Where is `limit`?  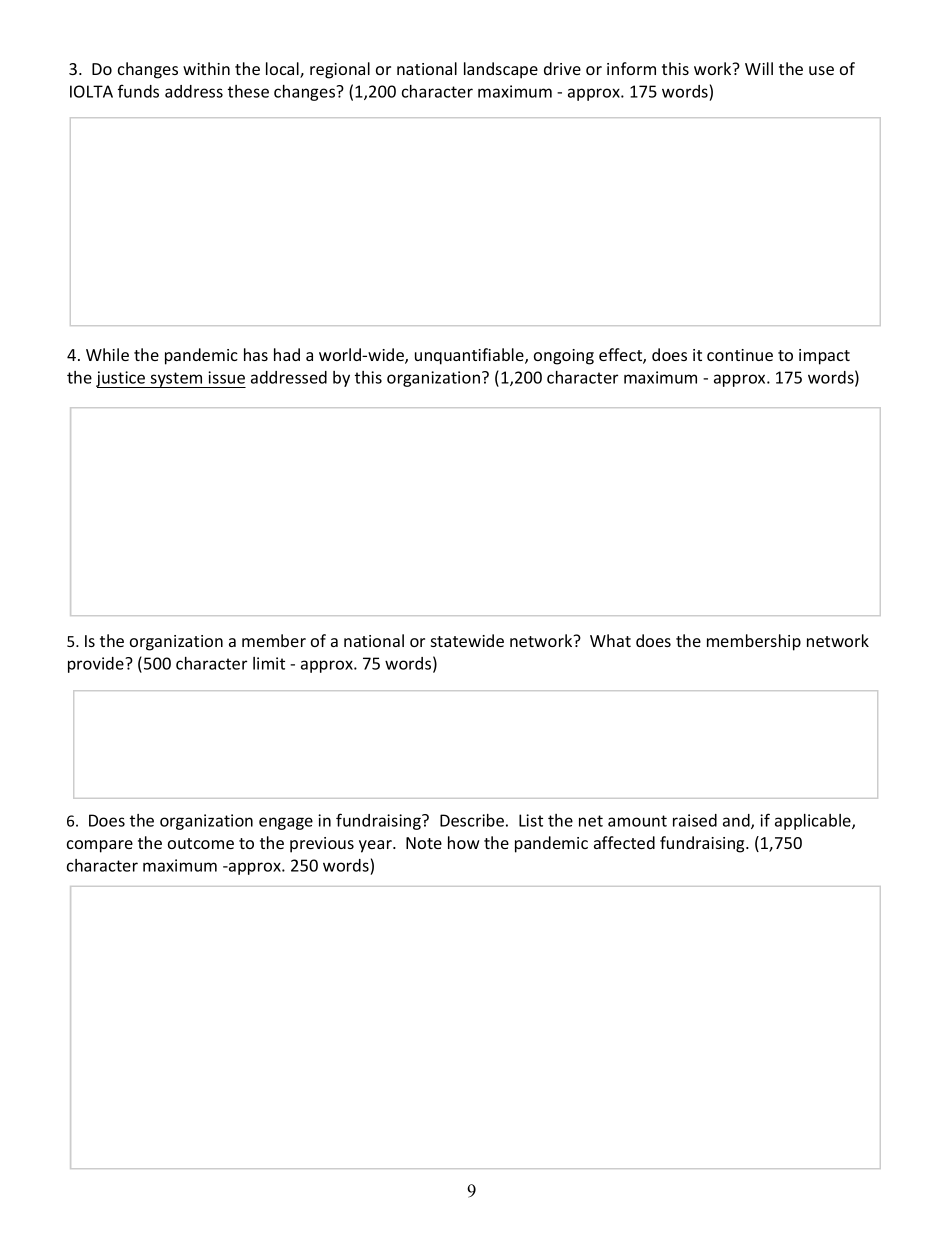 limit is located at coordinates (269, 663).
